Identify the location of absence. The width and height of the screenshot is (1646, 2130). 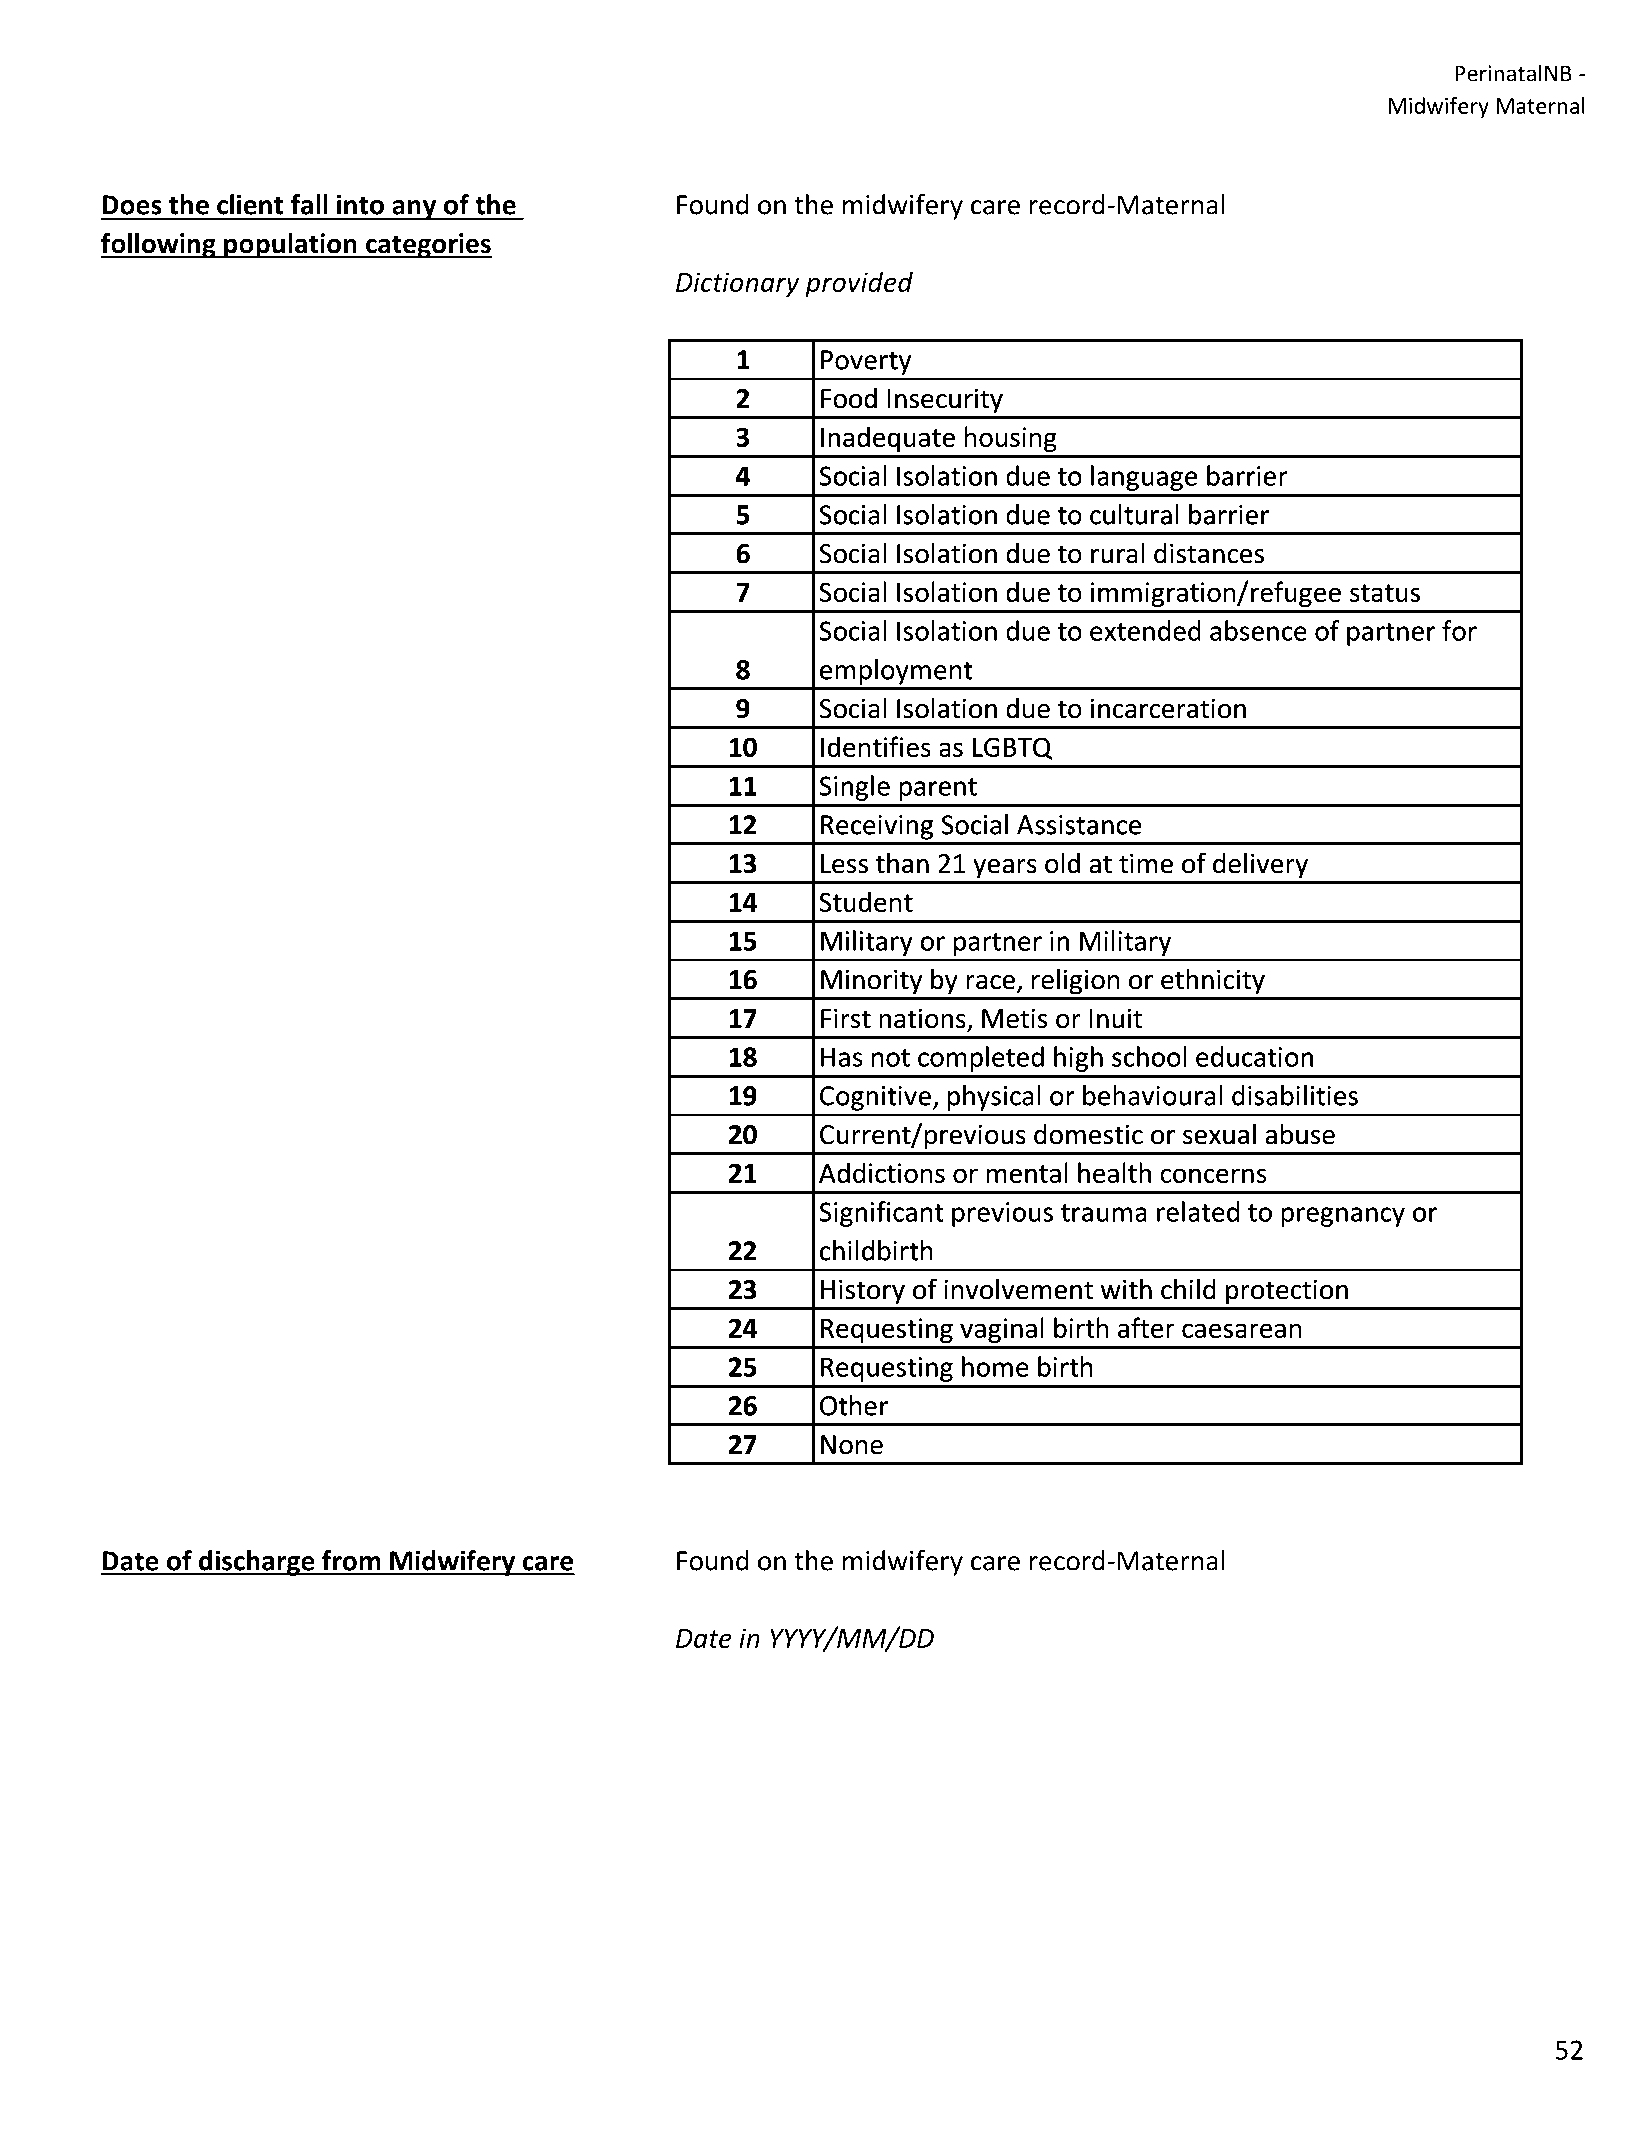
(1258, 630).
